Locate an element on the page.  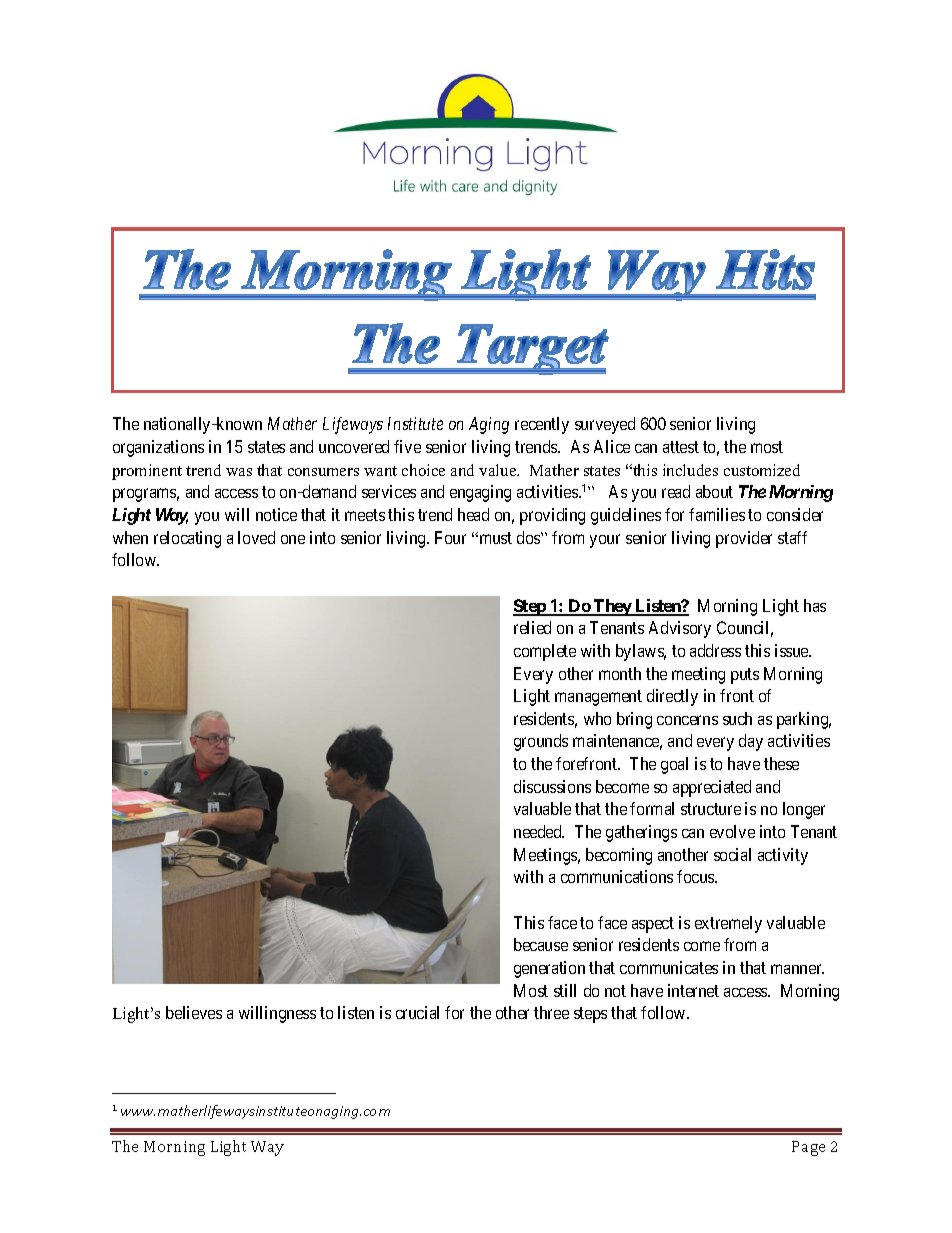
appreciated is located at coordinates (712, 788).
